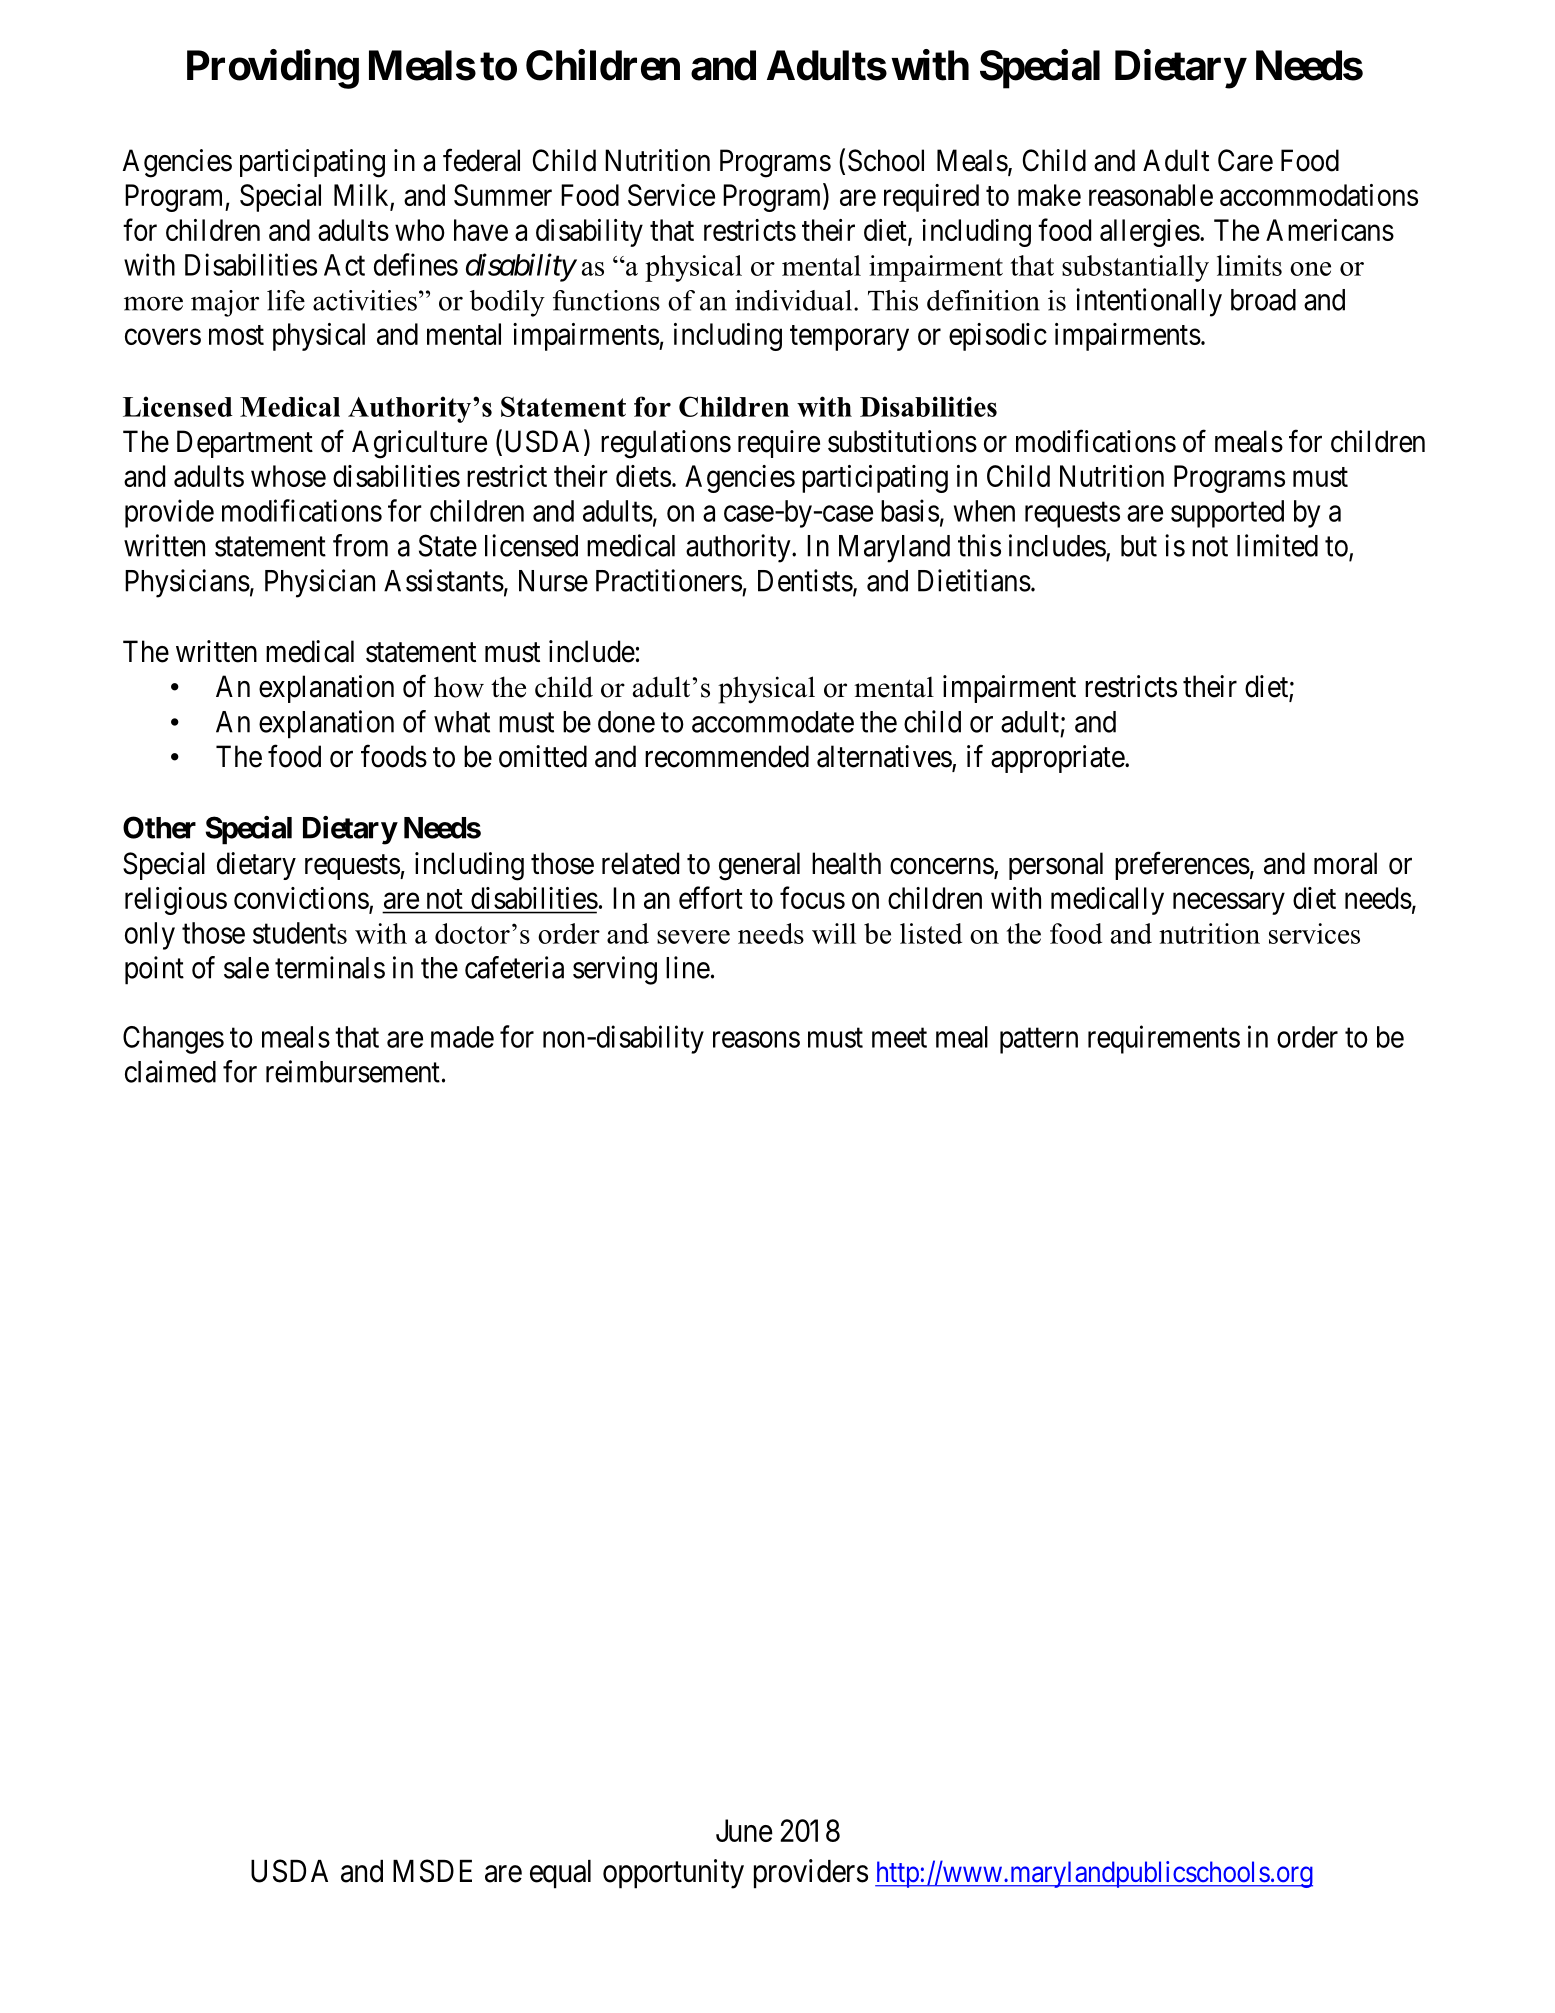  I want to click on necessary, so click(1229, 904).
